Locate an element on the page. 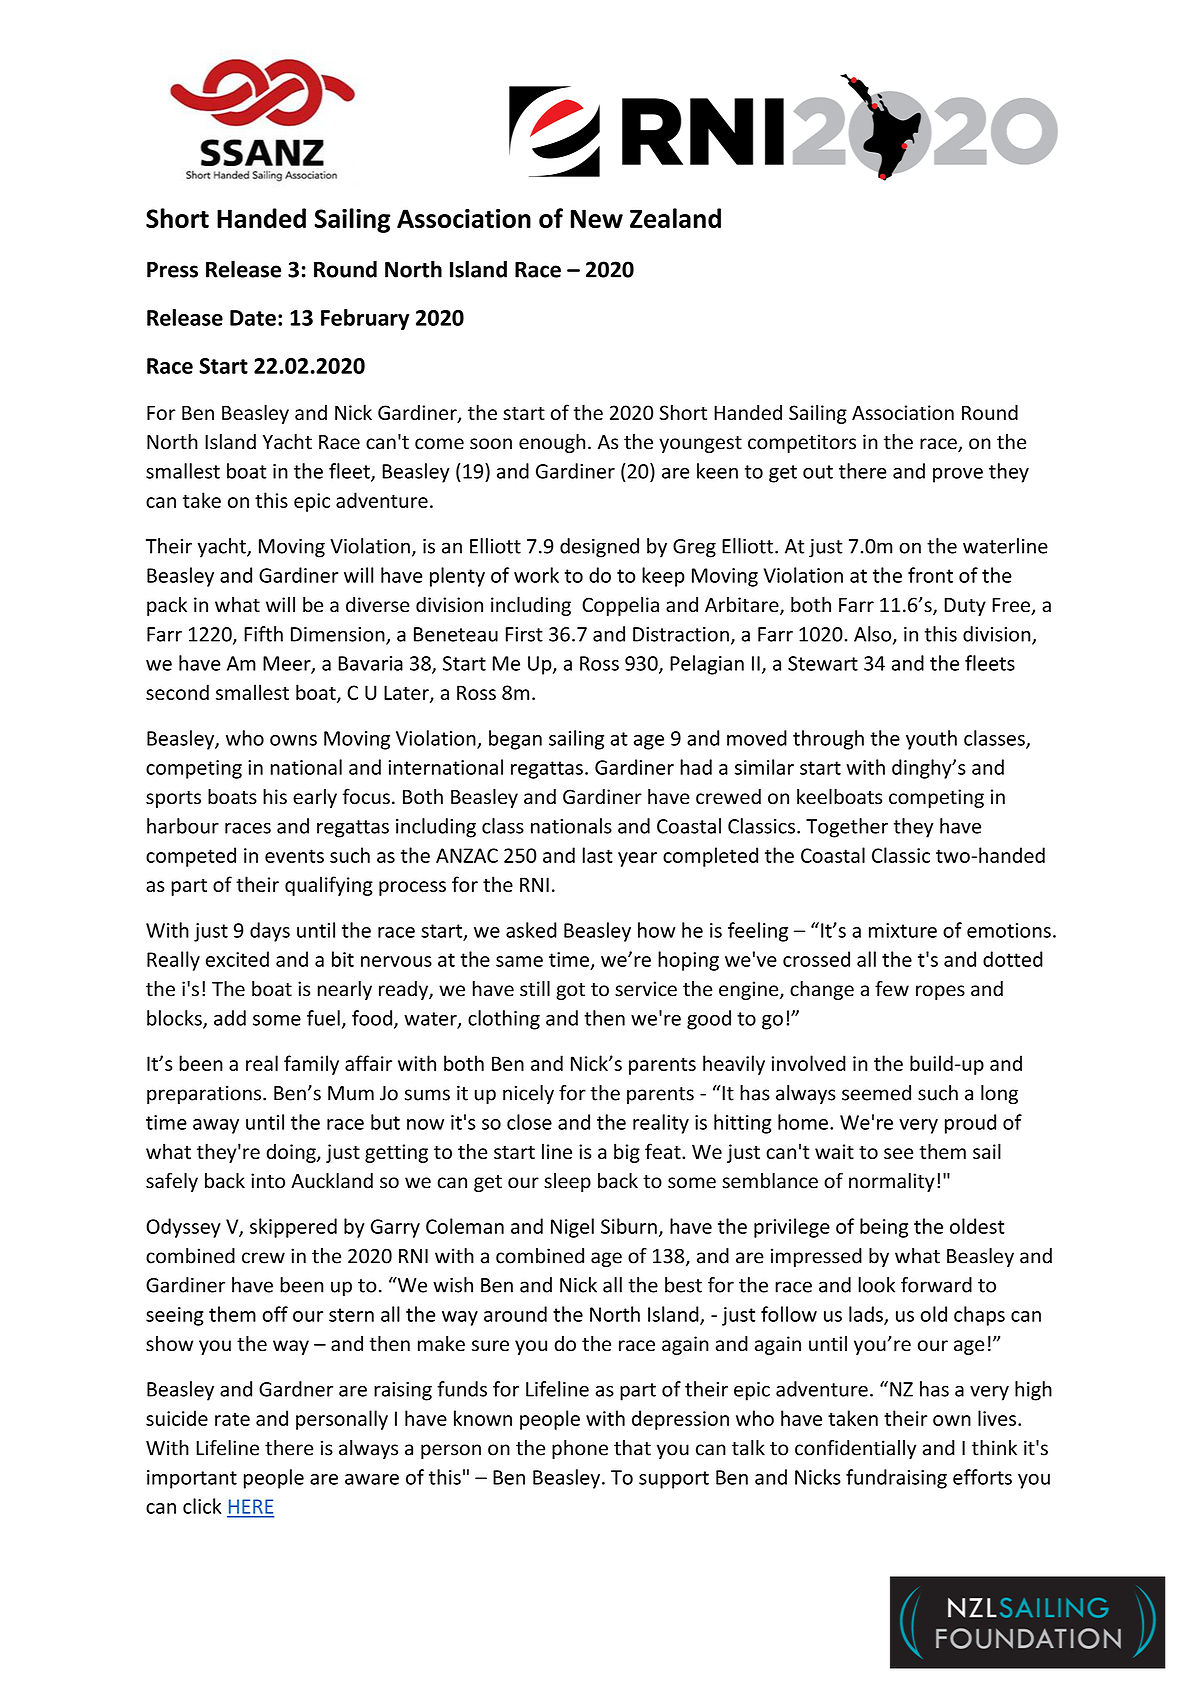  nicely is located at coordinates (528, 1094).
